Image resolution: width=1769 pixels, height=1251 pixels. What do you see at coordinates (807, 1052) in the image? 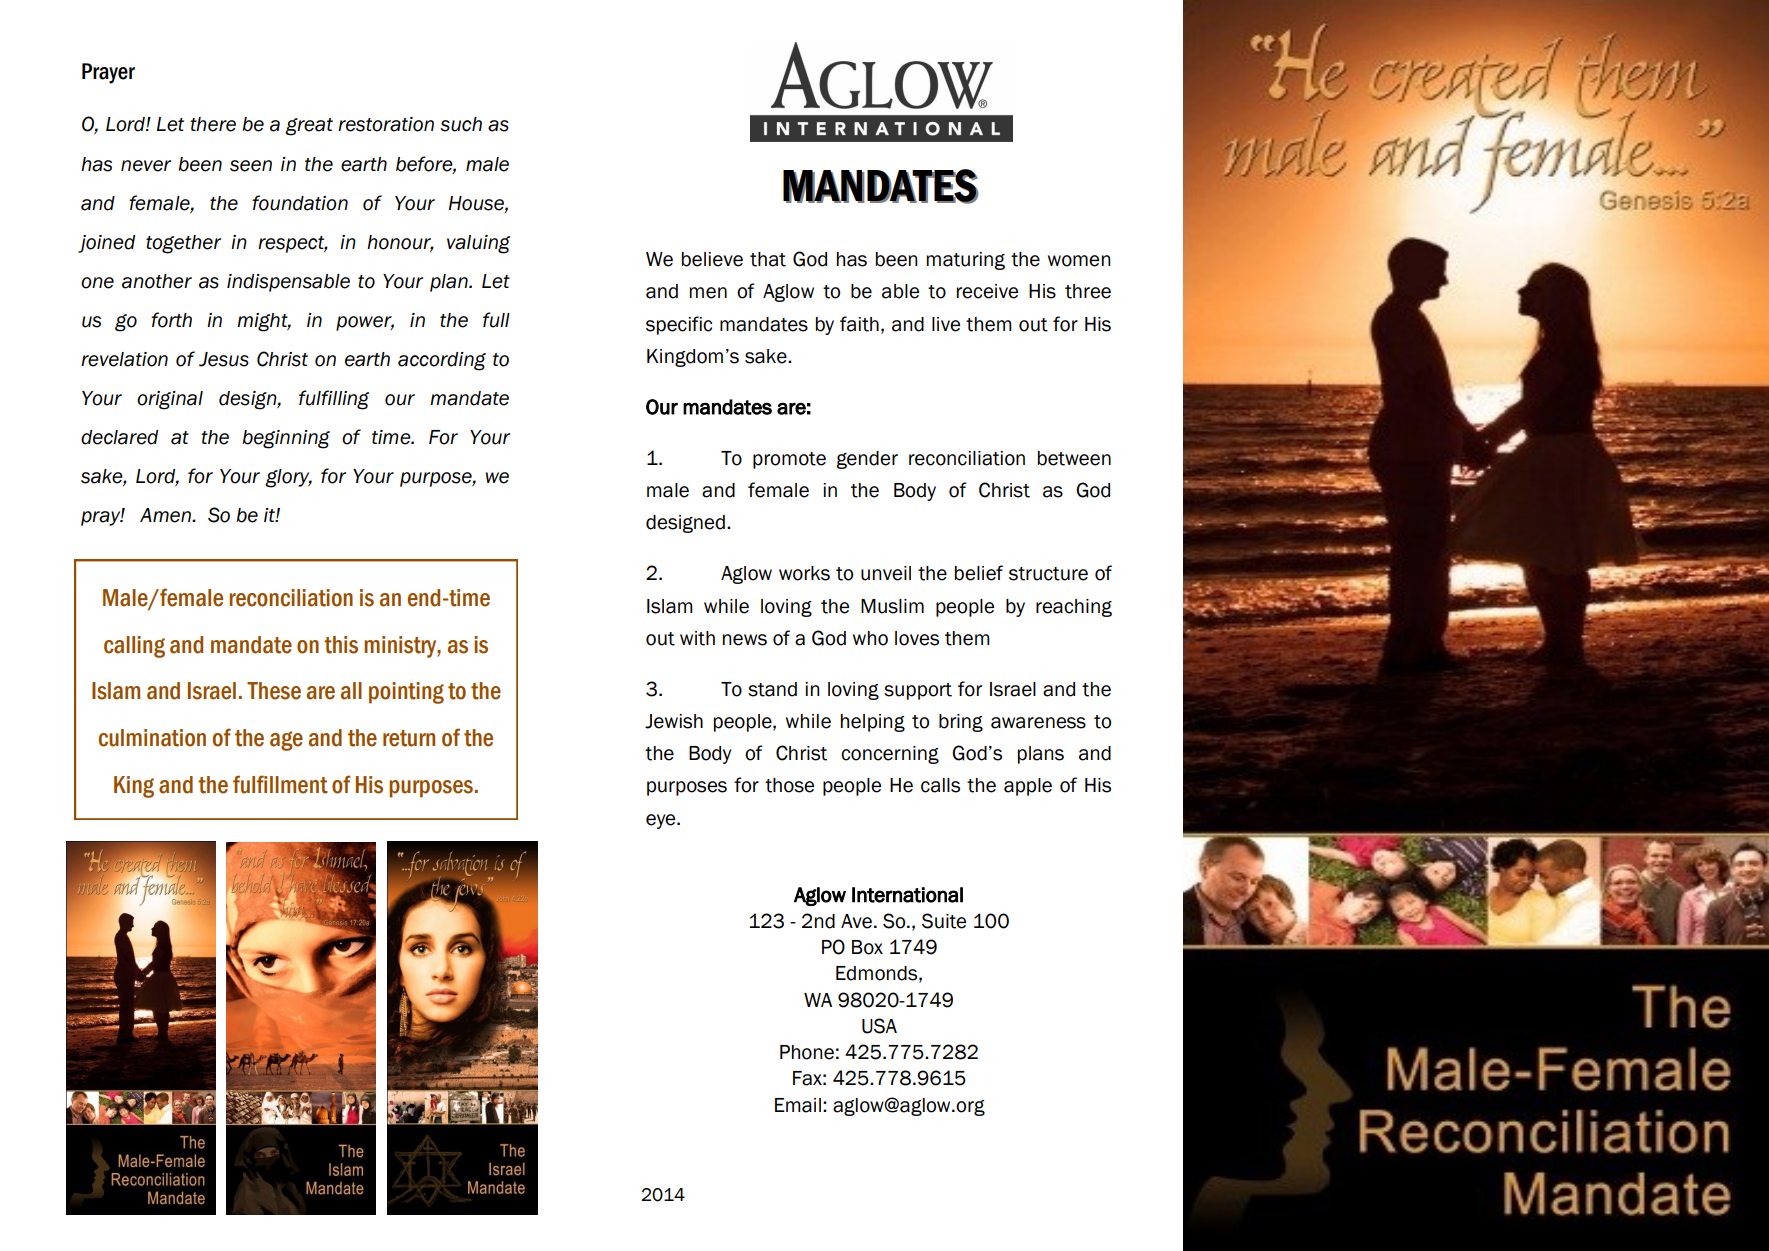
I see `Phone` at bounding box center [807, 1052].
